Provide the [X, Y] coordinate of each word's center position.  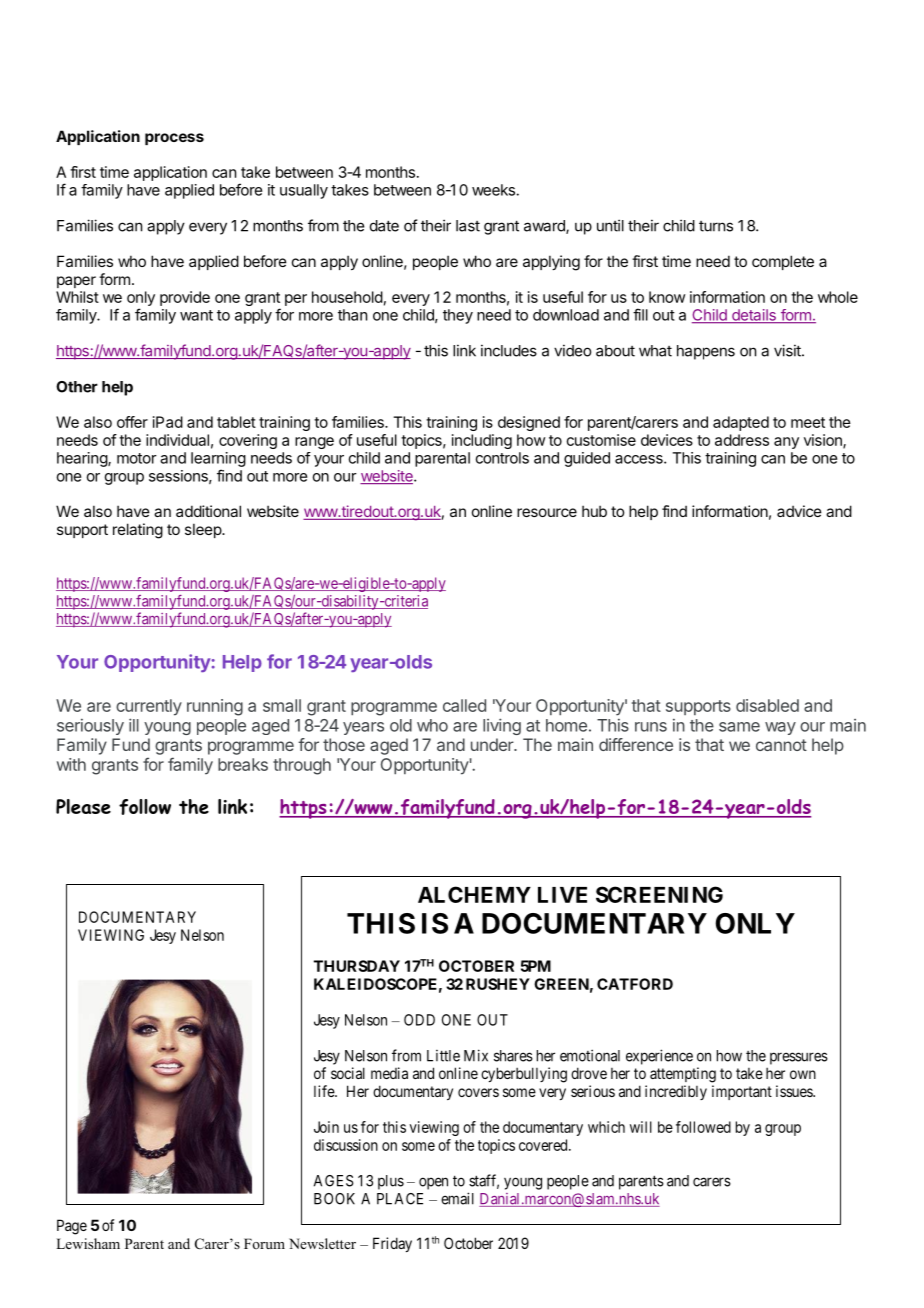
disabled [767, 705]
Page [72, 1227]
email [457, 1198]
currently [149, 707]
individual [177, 440]
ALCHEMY [474, 894]
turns [716, 226]
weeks [494, 190]
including [482, 441]
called [464, 705]
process [174, 139]
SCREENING [659, 894]
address [742, 440]
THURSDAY [357, 966]
